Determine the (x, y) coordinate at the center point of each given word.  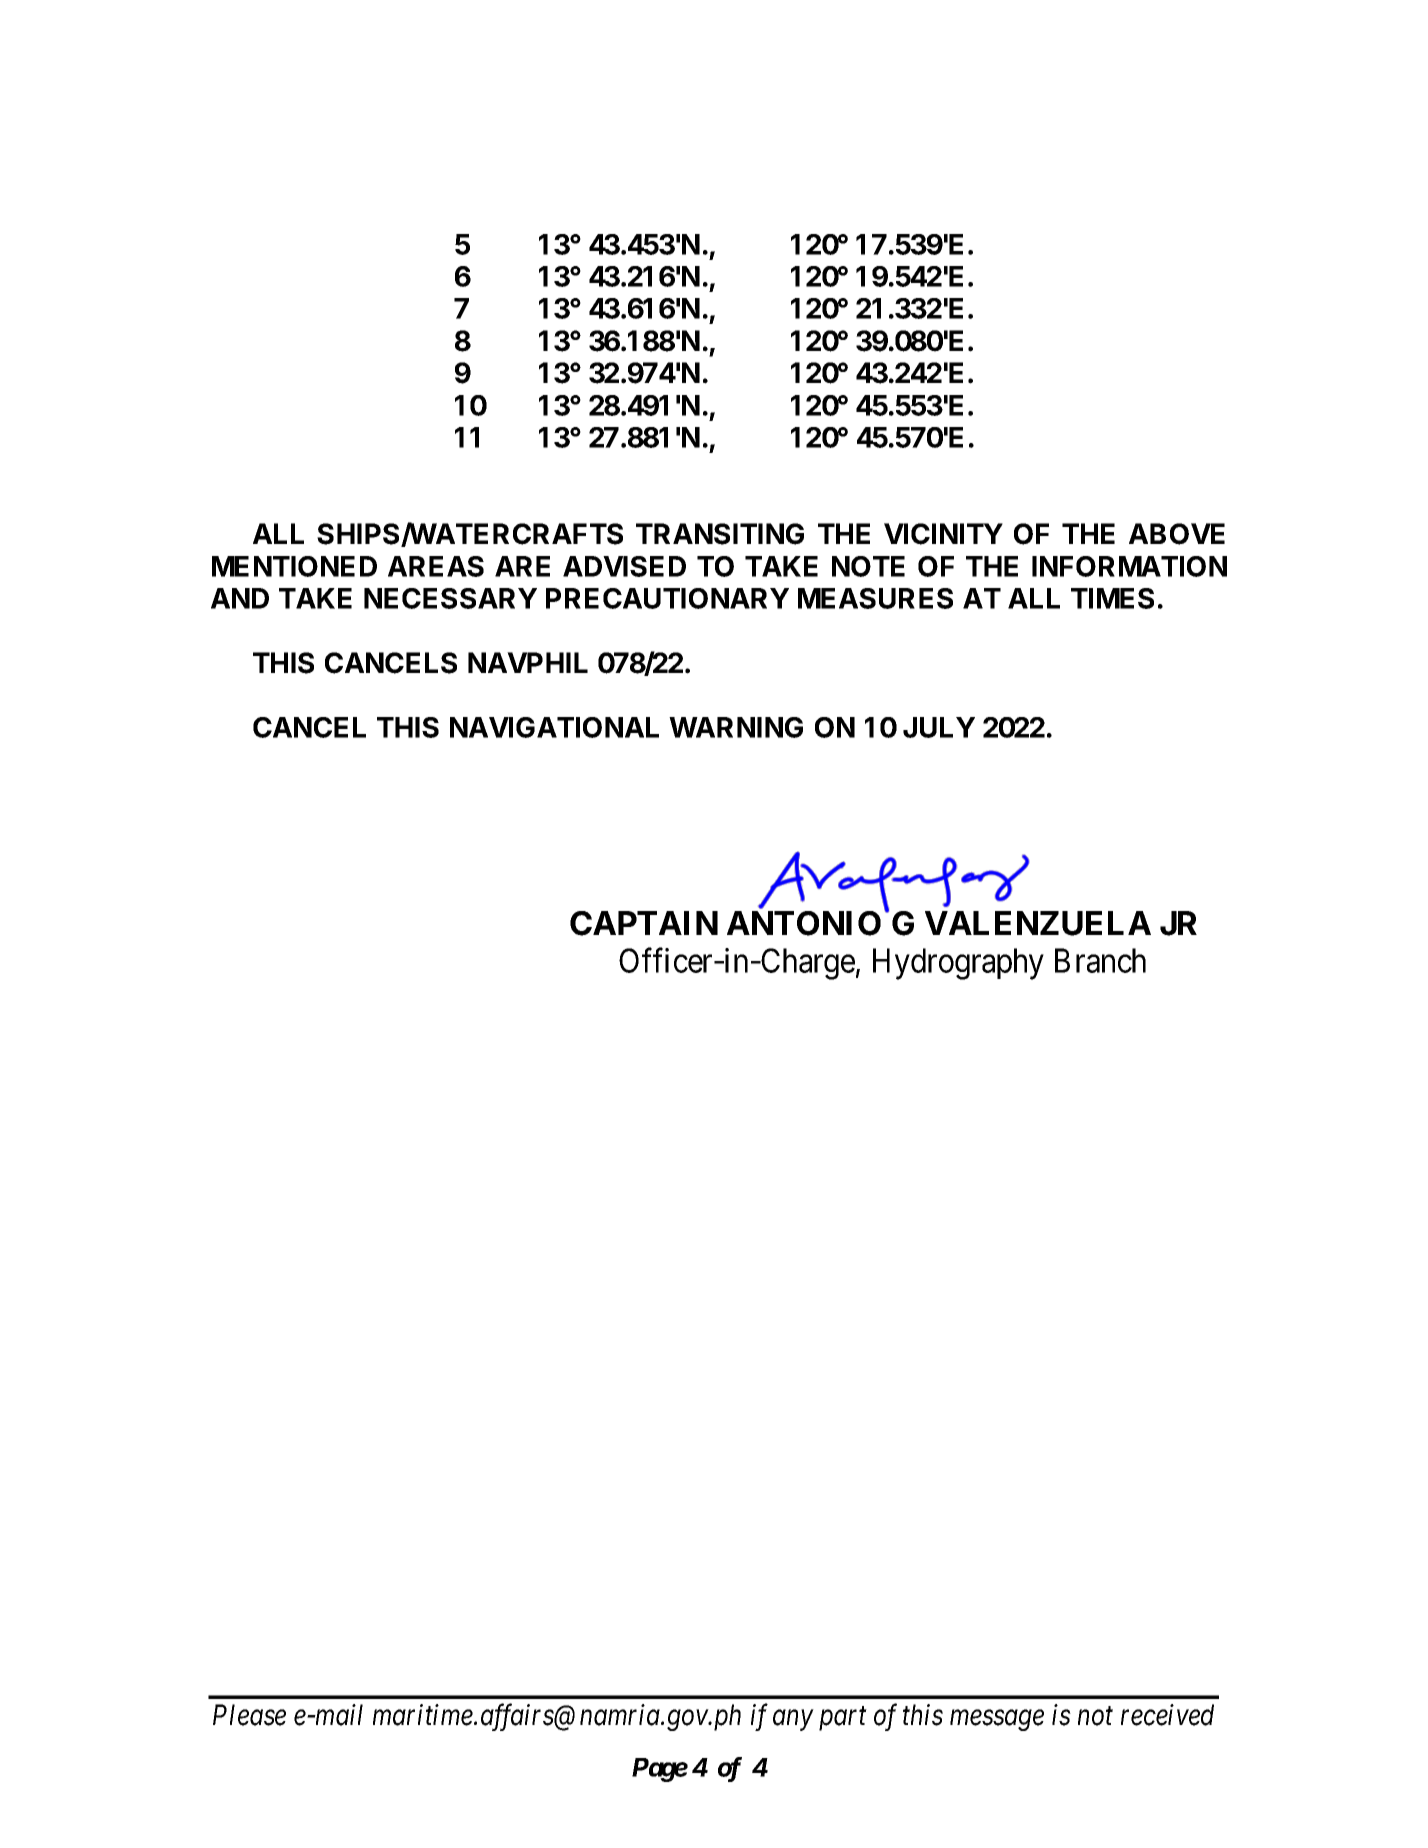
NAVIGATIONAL (554, 727)
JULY (939, 727)
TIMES (1112, 598)
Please (249, 1715)
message (997, 1720)
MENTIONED (294, 566)
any (793, 1720)
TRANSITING (720, 534)
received (1167, 1715)
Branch (1100, 960)
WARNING (736, 727)
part (843, 1719)
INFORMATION (1129, 566)
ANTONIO (804, 923)
